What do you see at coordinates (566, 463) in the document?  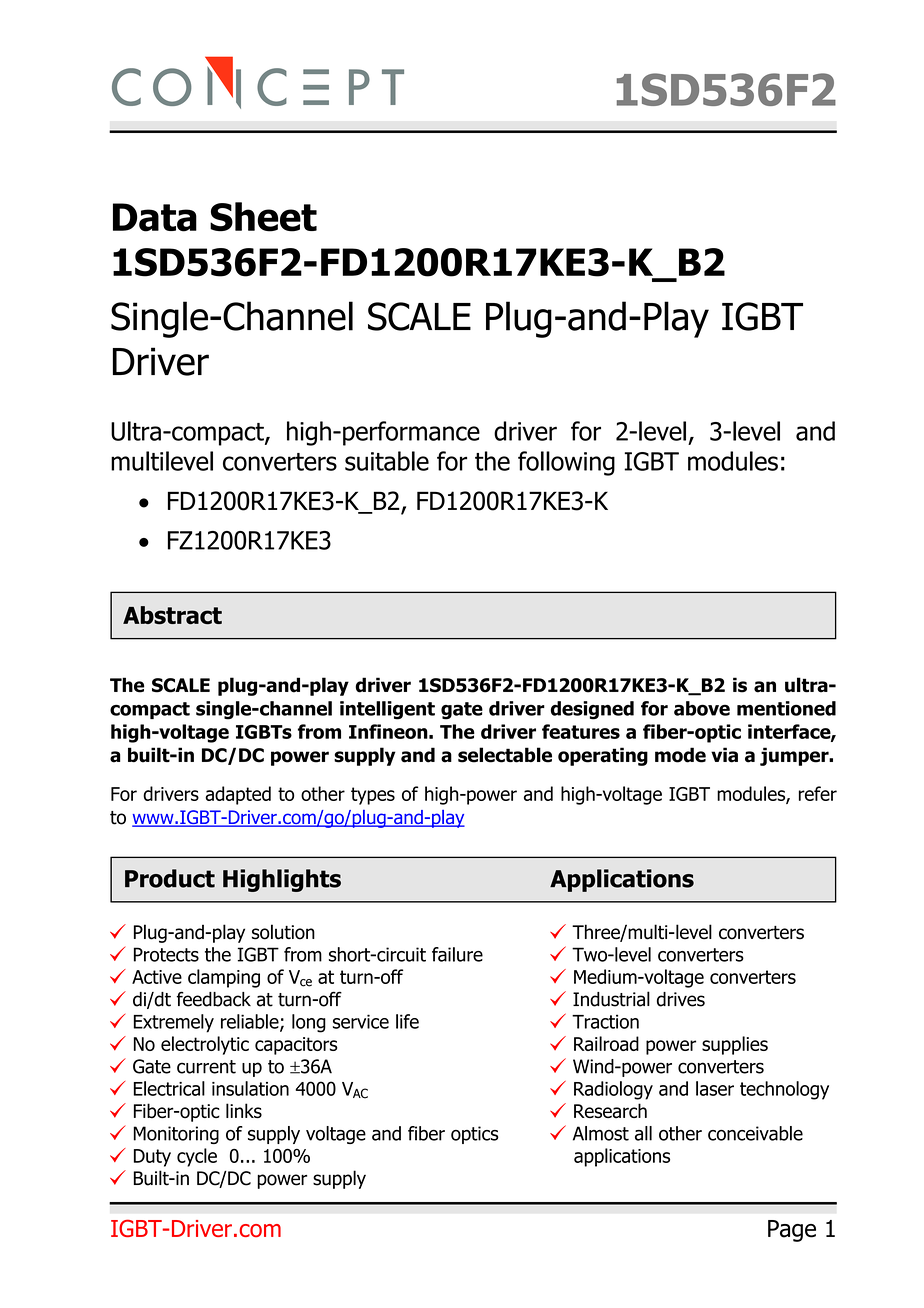 I see `following` at bounding box center [566, 463].
